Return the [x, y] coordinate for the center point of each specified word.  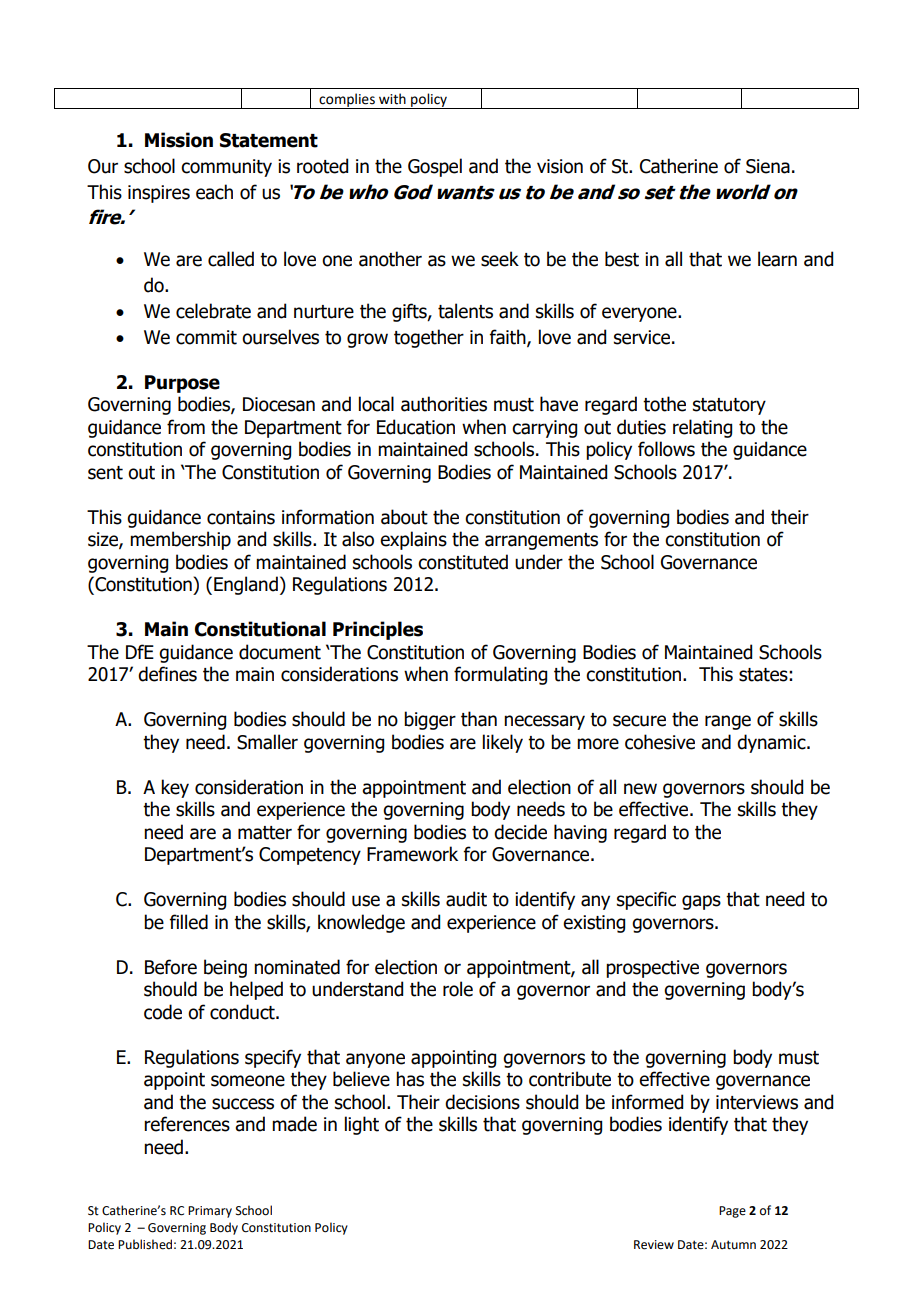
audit [466, 899]
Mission [179, 140]
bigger [430, 720]
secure [639, 721]
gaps [701, 902]
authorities [444, 404]
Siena [768, 166]
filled [189, 922]
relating [702, 428]
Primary [210, 1212]
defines [167, 674]
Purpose [182, 384]
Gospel [435, 167]
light [362, 1125]
